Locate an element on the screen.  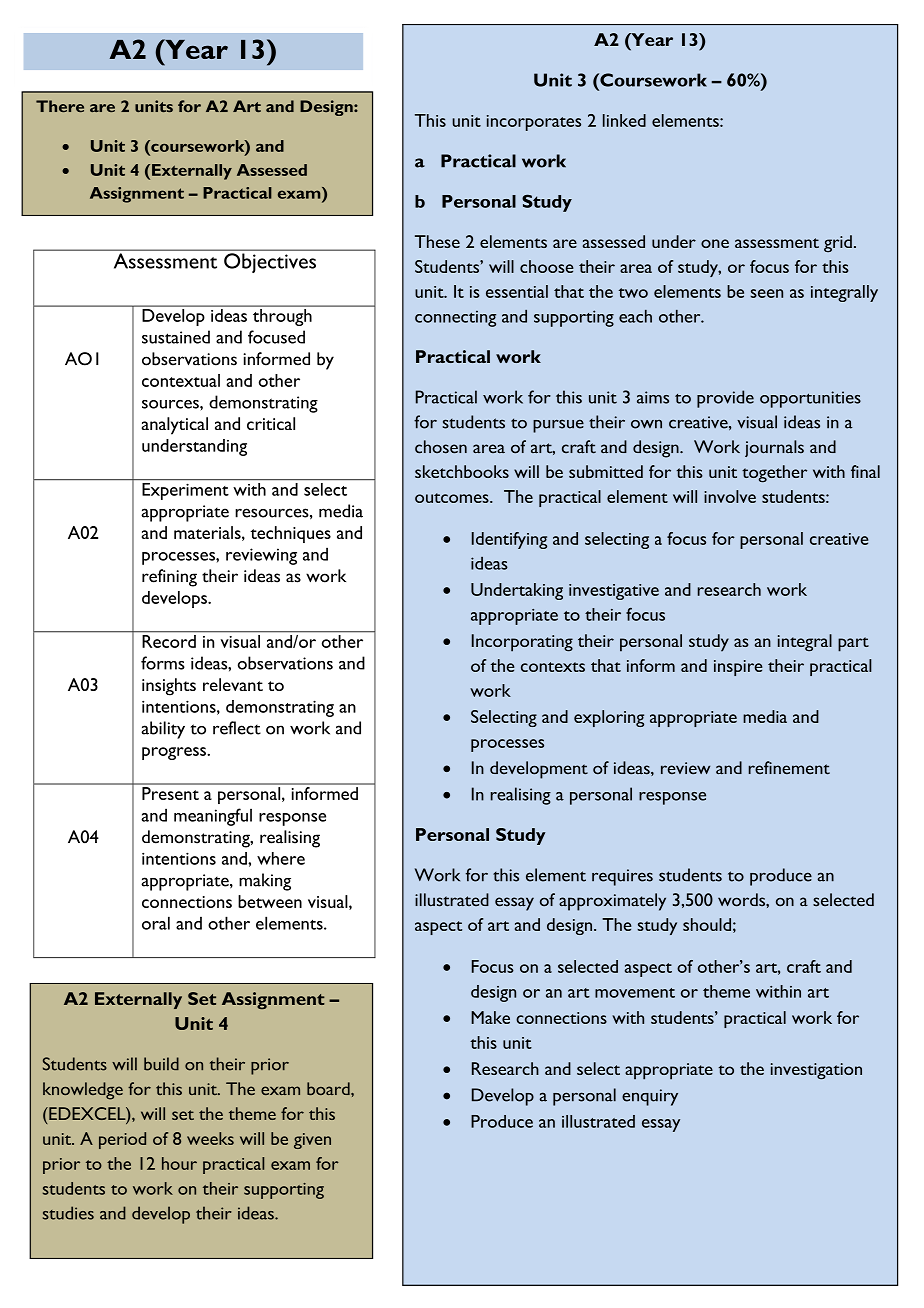
forms is located at coordinates (163, 663).
